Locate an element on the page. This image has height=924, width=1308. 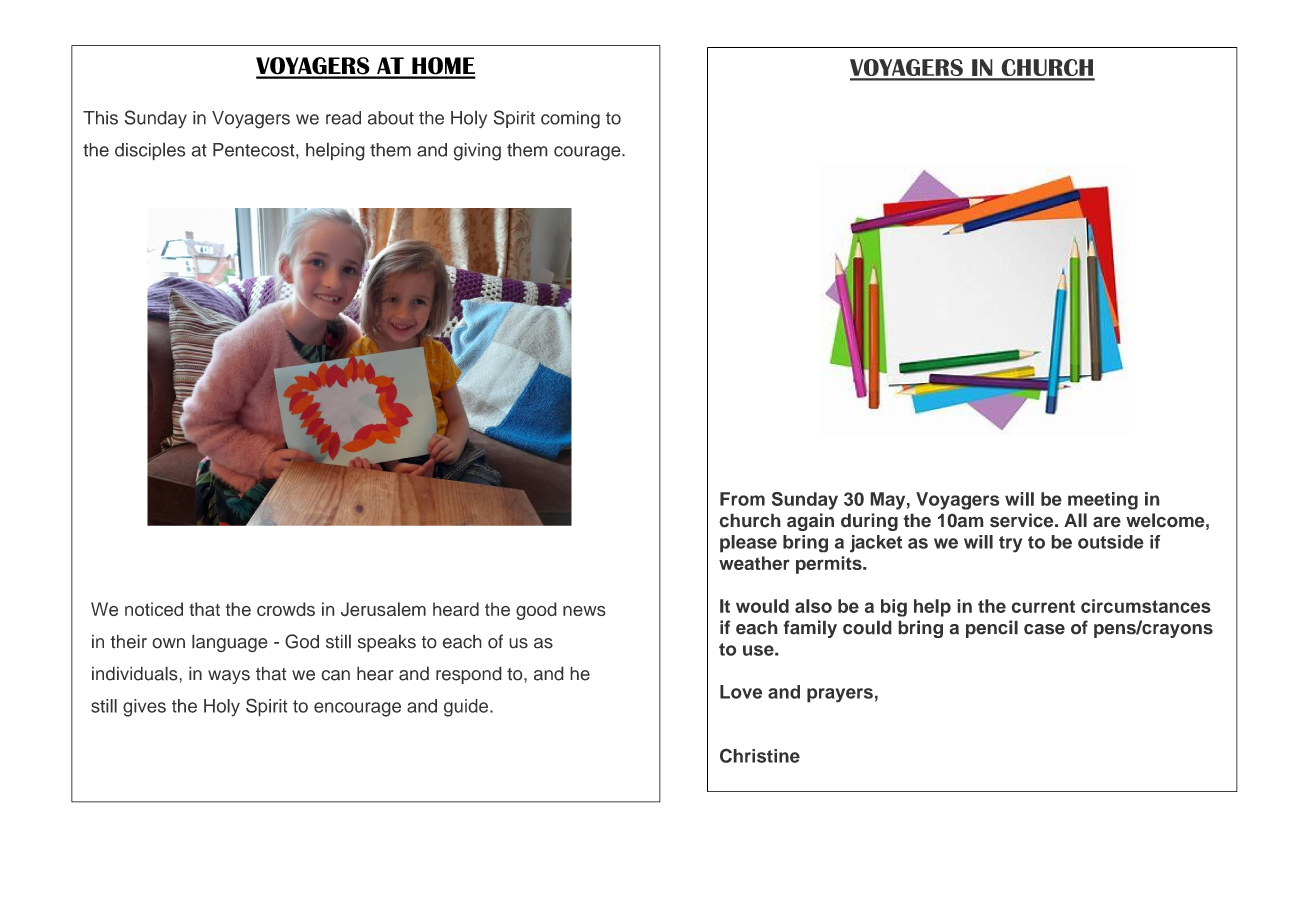
about is located at coordinates (391, 118).
